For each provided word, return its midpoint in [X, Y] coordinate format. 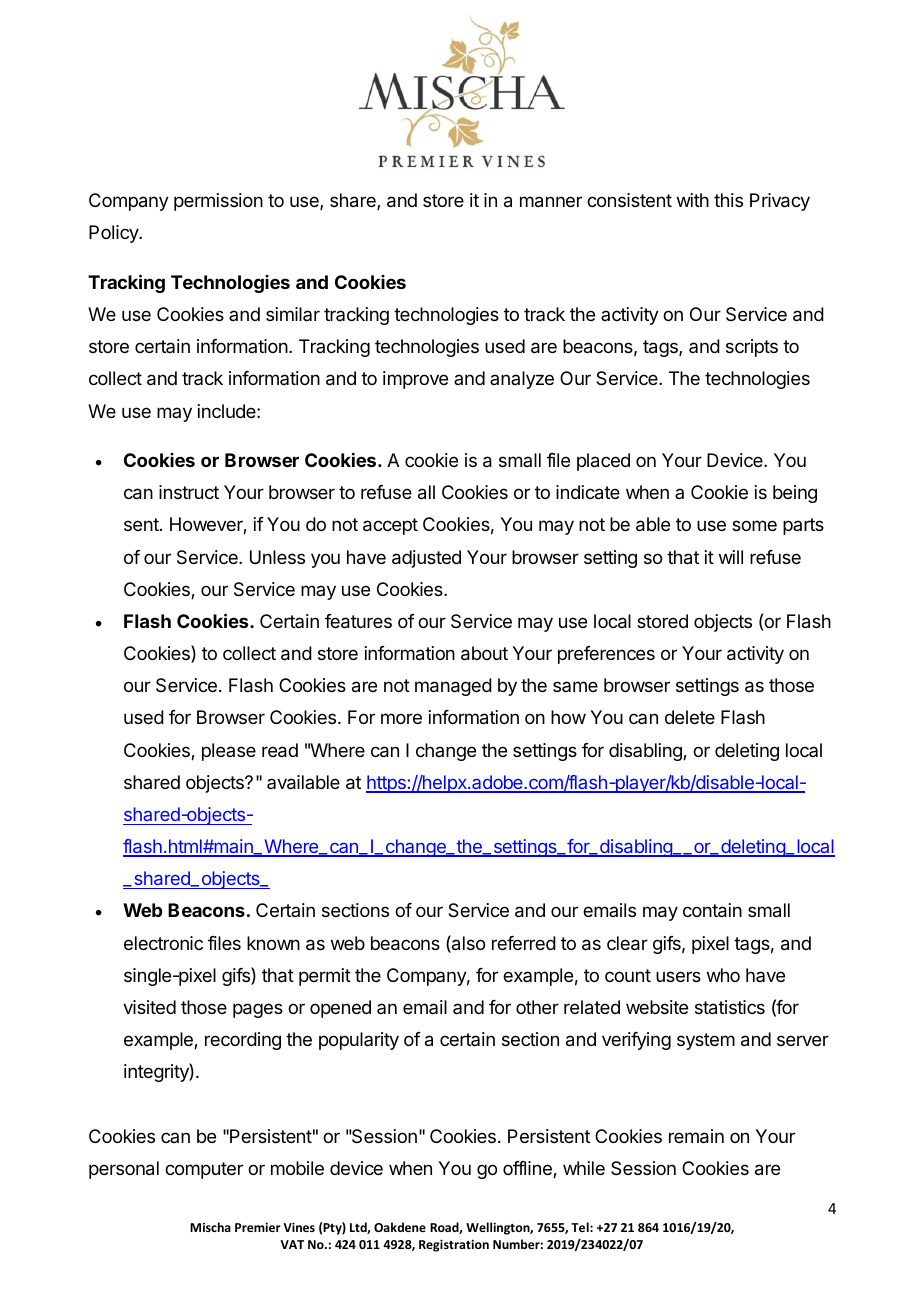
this [728, 200]
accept [390, 526]
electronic [163, 943]
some [754, 525]
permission [218, 202]
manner [551, 202]
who [723, 975]
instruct [189, 492]
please [229, 752]
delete [690, 717]
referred [524, 943]
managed [453, 687]
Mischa [210, 1227]
